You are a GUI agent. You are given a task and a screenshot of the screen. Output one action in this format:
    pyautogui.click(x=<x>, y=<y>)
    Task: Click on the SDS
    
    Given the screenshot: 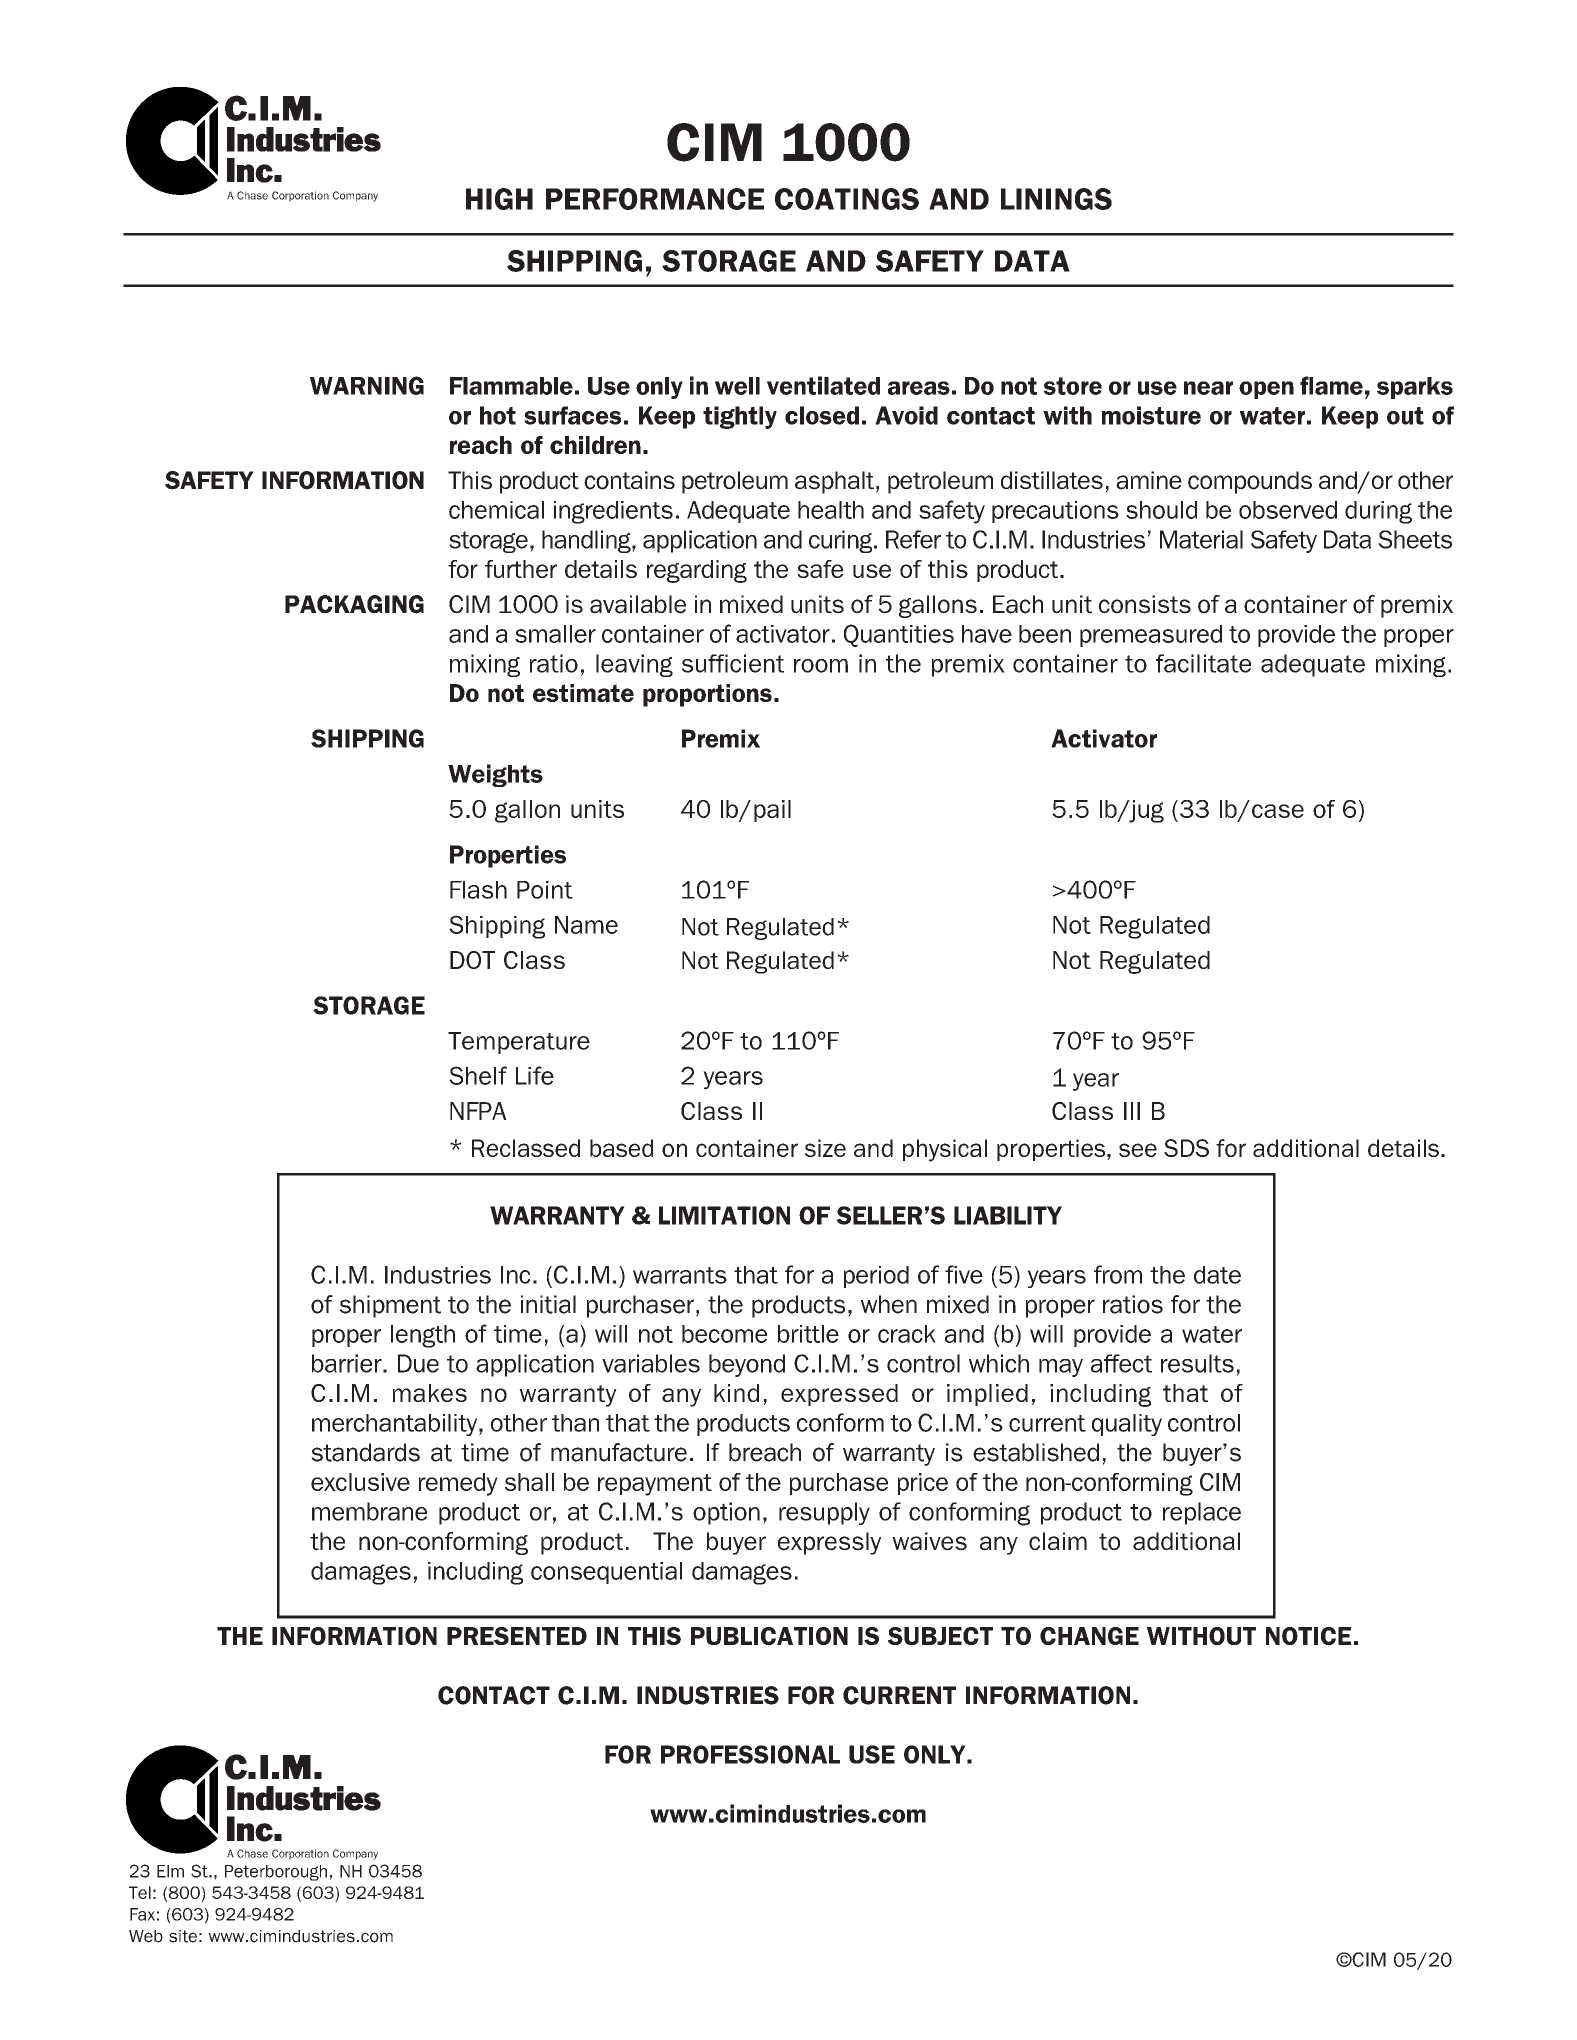 What is the action you would take?
    pyautogui.click(x=1186, y=1148)
